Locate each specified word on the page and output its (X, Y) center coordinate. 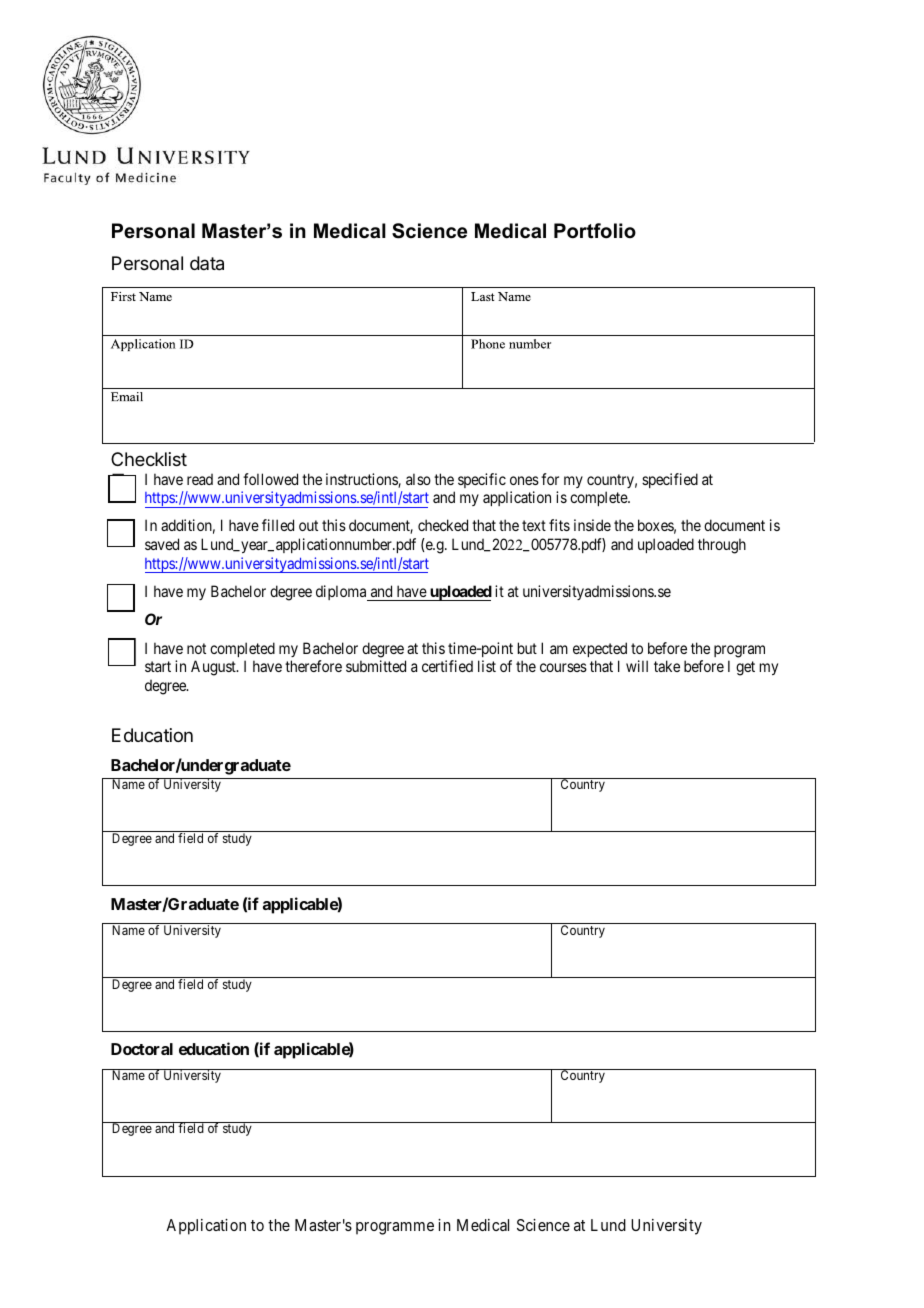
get (745, 668)
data (207, 263)
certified (447, 666)
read (200, 479)
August (214, 668)
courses (563, 667)
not (196, 648)
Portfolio (595, 231)
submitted (376, 666)
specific (482, 482)
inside (592, 525)
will (637, 666)
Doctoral (142, 1049)
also (418, 479)
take (667, 666)
